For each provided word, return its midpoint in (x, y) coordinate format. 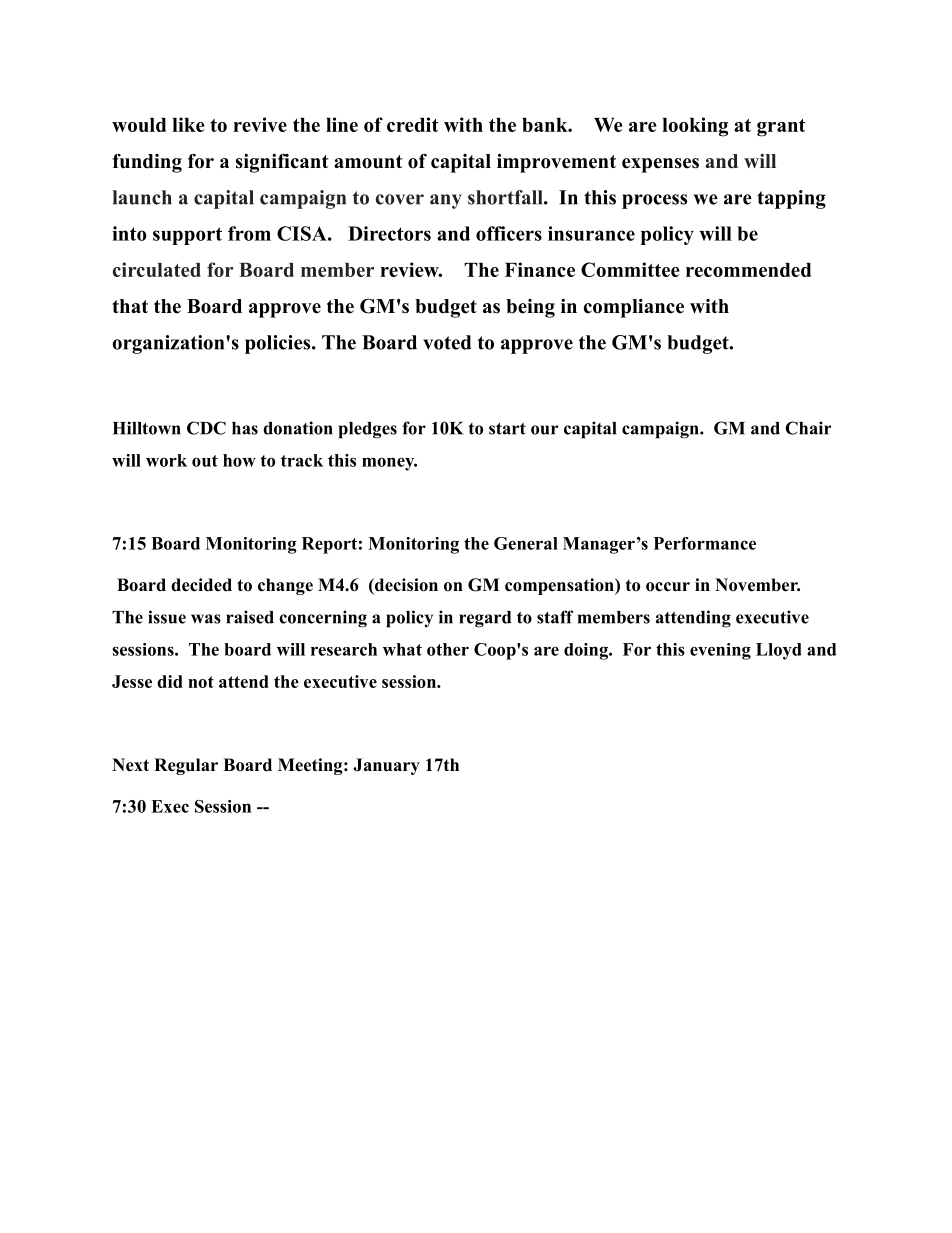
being (530, 308)
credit (413, 124)
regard (485, 619)
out (205, 461)
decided (201, 585)
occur (668, 587)
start (507, 429)
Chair (808, 428)
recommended (748, 270)
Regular (186, 766)
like (188, 124)
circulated (157, 269)
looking (695, 127)
